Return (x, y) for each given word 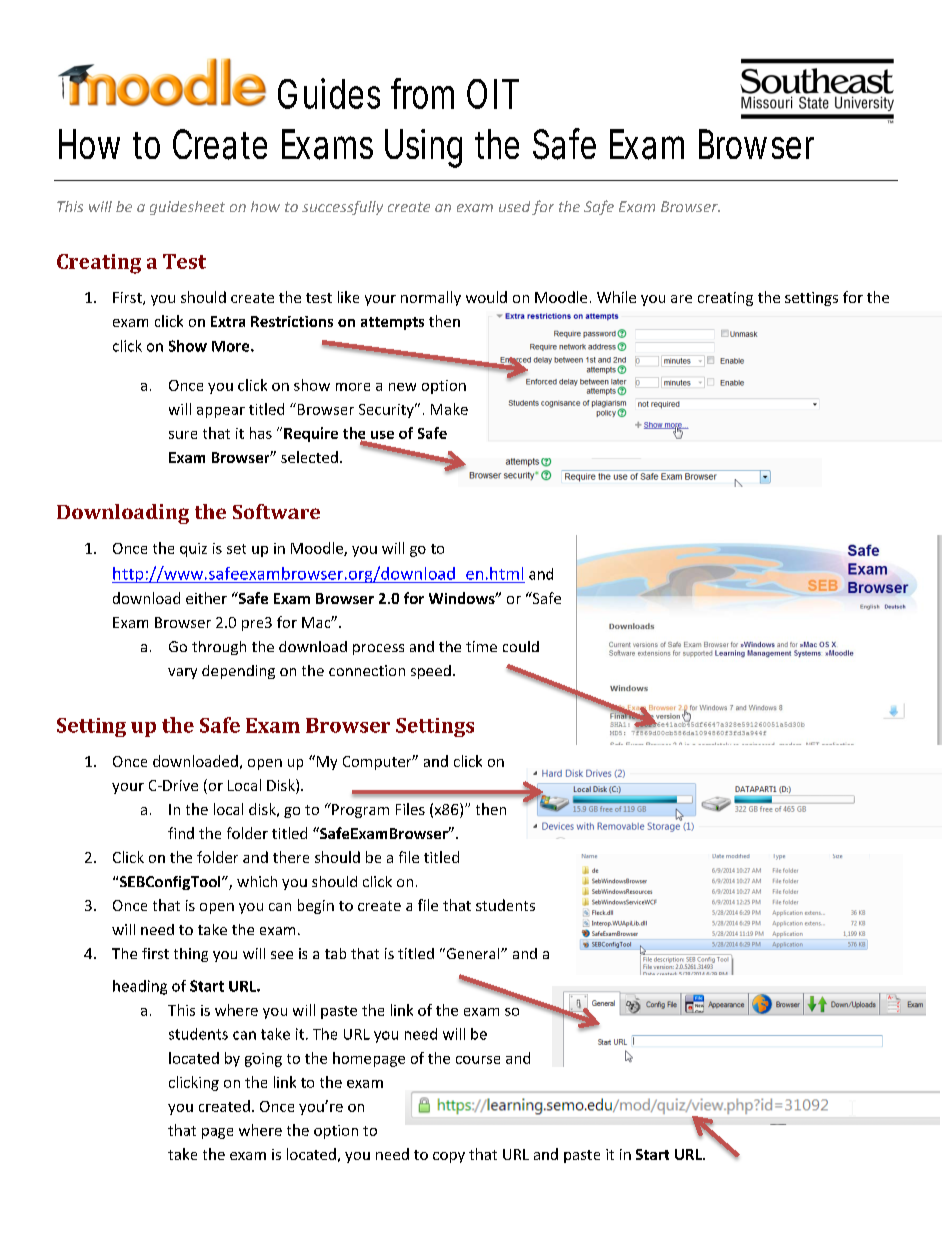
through (219, 648)
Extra (228, 321)
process (378, 649)
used (514, 206)
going (263, 1060)
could (521, 646)
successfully (342, 208)
